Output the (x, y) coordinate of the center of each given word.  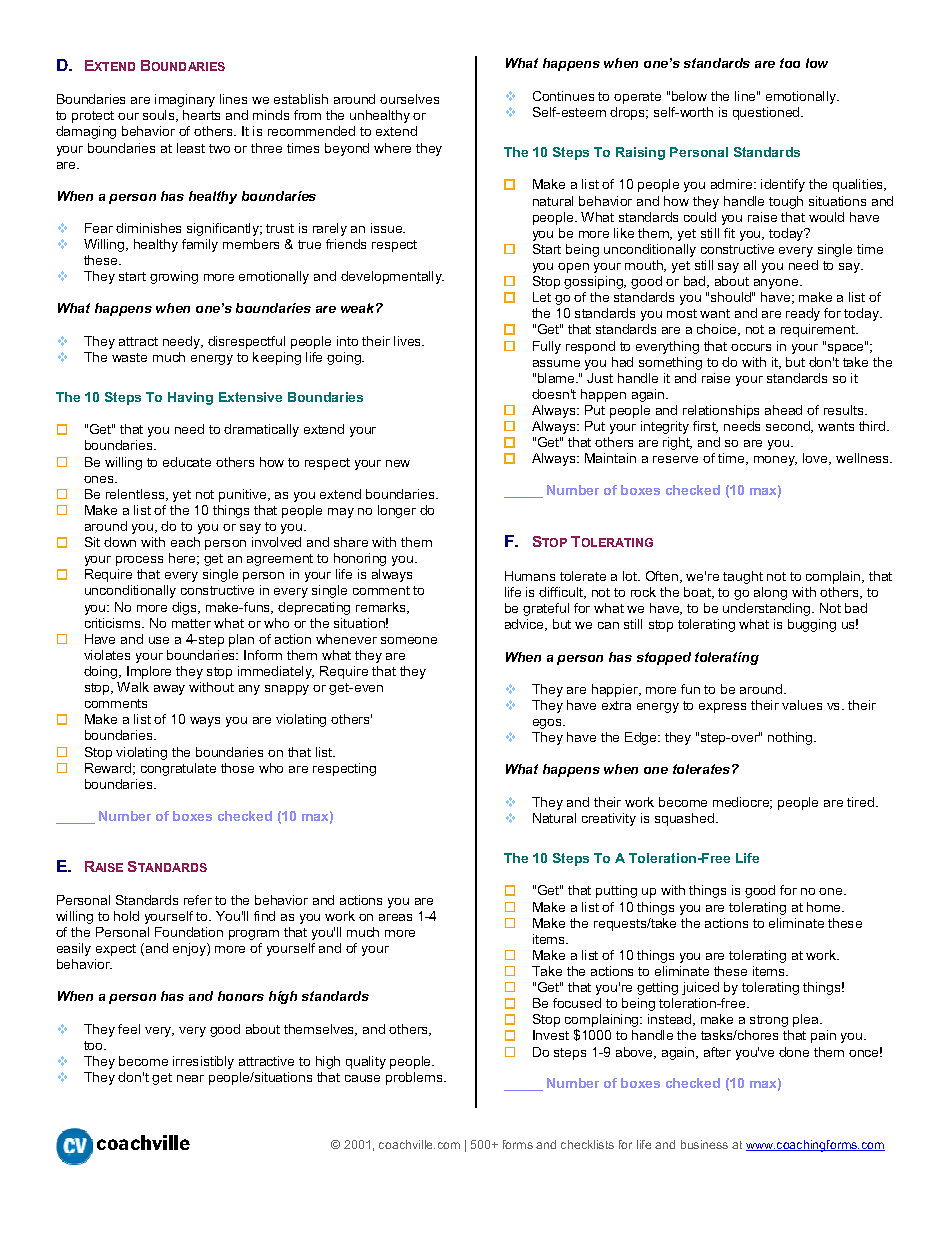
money (775, 461)
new (398, 463)
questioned (767, 113)
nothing (791, 738)
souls (160, 116)
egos (548, 724)
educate (187, 462)
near (190, 1078)
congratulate (178, 769)
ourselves (409, 99)
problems (415, 1078)
